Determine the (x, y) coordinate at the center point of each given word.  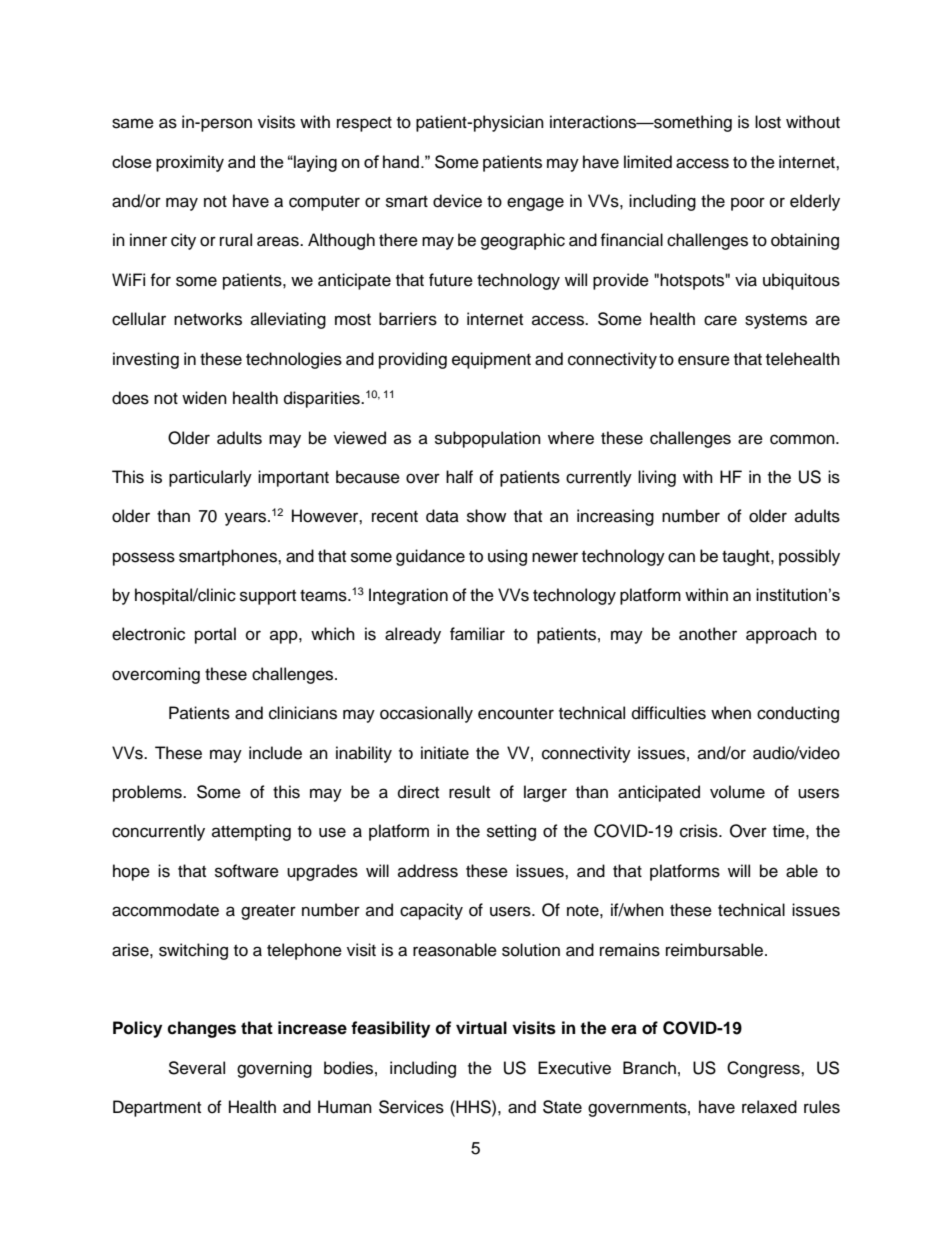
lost (768, 122)
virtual (481, 1028)
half (459, 476)
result (469, 792)
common (803, 439)
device (457, 201)
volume (737, 792)
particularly (210, 478)
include (275, 753)
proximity (190, 163)
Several (196, 1068)
